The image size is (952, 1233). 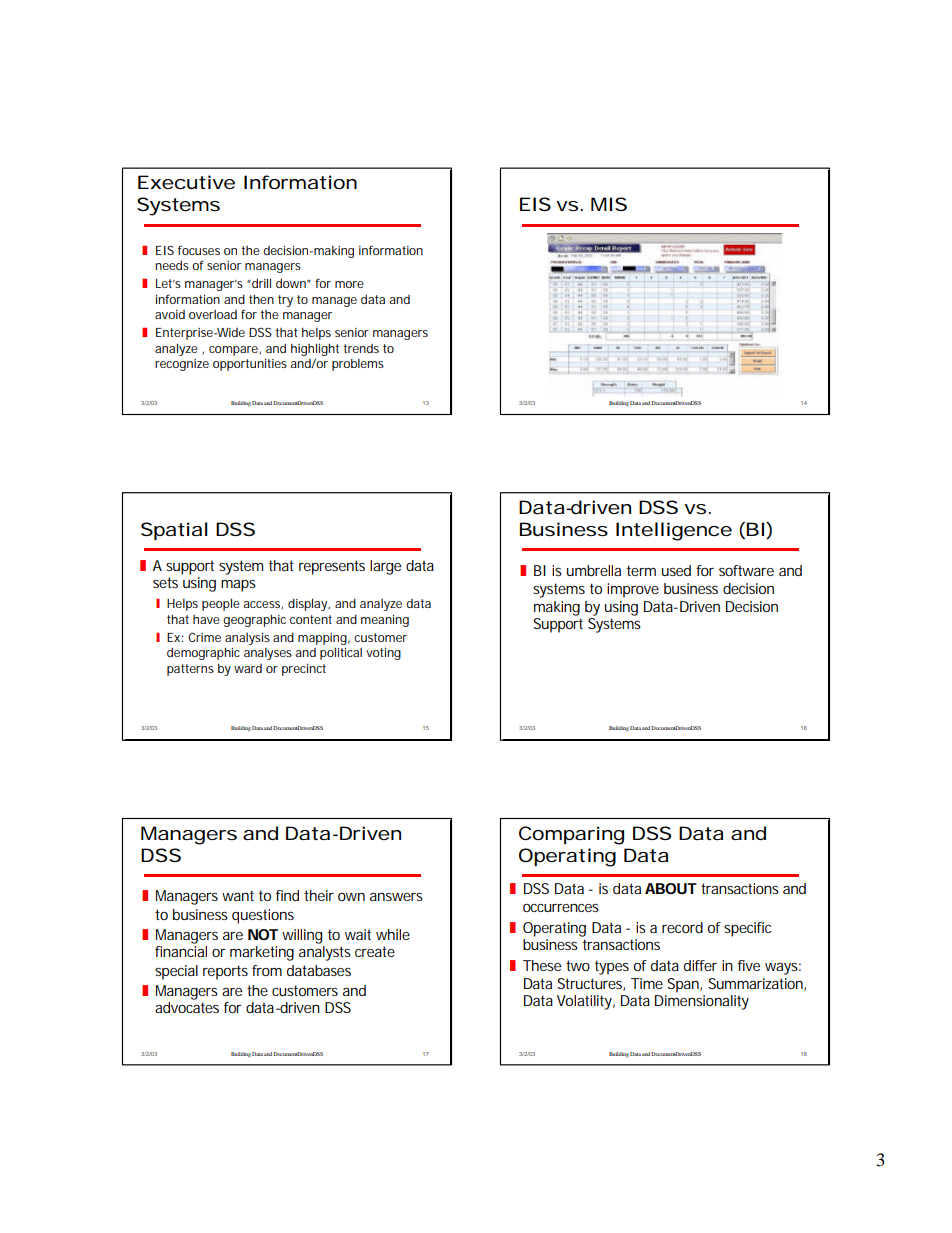 What do you see at coordinates (676, 570) in the image?
I see `used` at bounding box center [676, 570].
